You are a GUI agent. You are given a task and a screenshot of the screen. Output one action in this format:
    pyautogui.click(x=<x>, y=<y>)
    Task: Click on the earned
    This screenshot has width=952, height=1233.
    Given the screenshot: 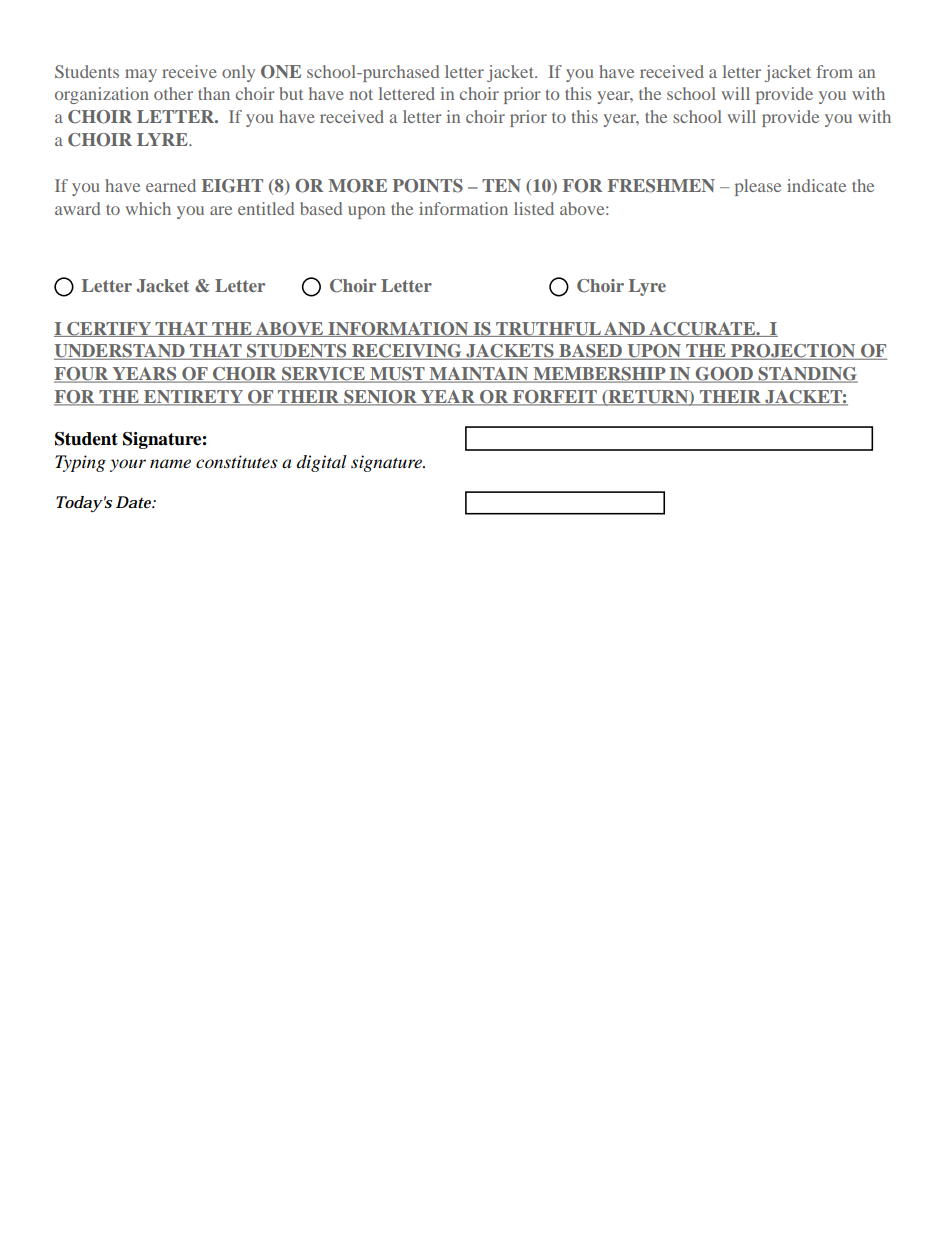 What is the action you would take?
    pyautogui.click(x=171, y=185)
